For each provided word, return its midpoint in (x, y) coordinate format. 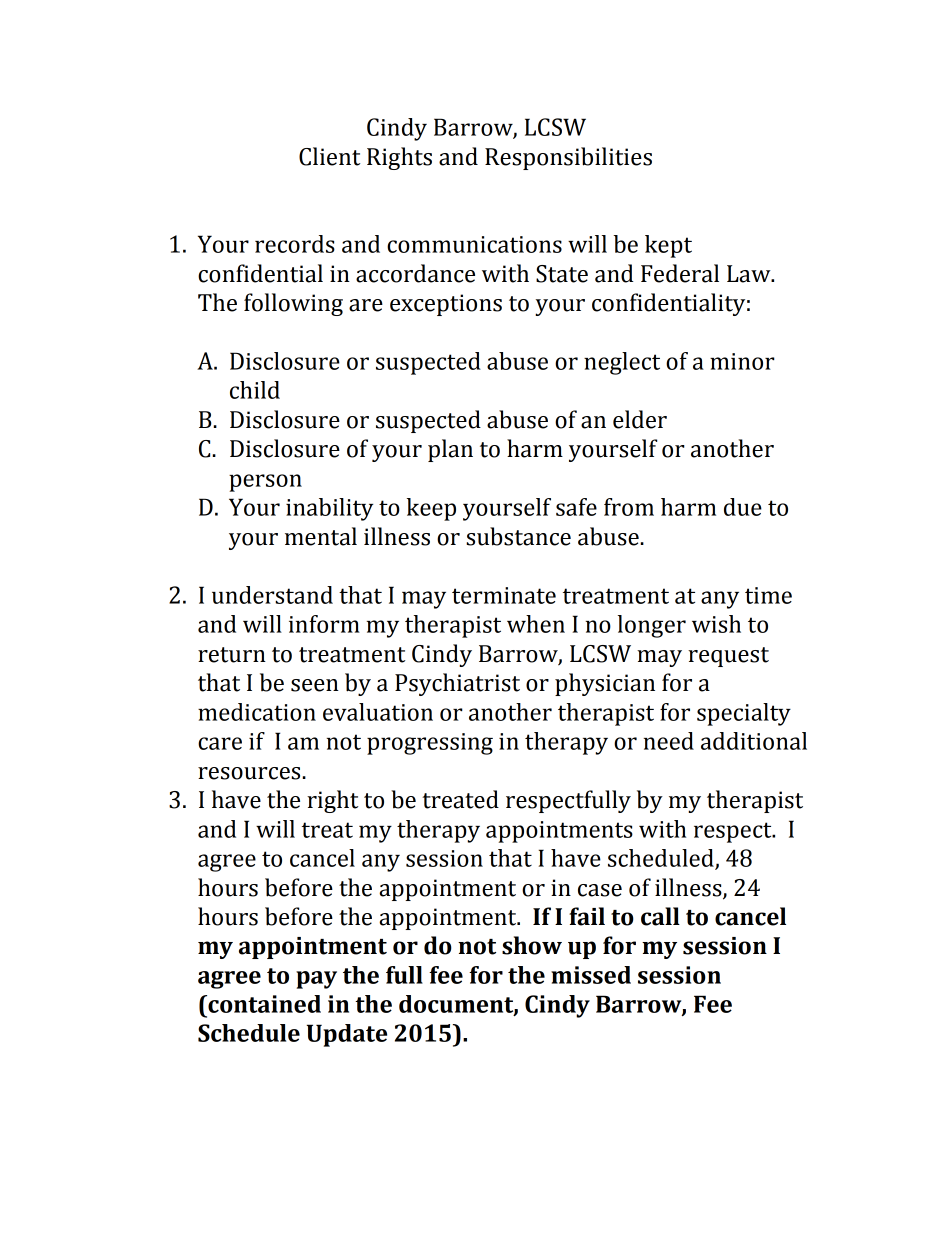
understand (272, 595)
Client (329, 156)
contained (263, 1004)
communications (474, 244)
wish (716, 624)
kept (668, 246)
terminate (504, 595)
